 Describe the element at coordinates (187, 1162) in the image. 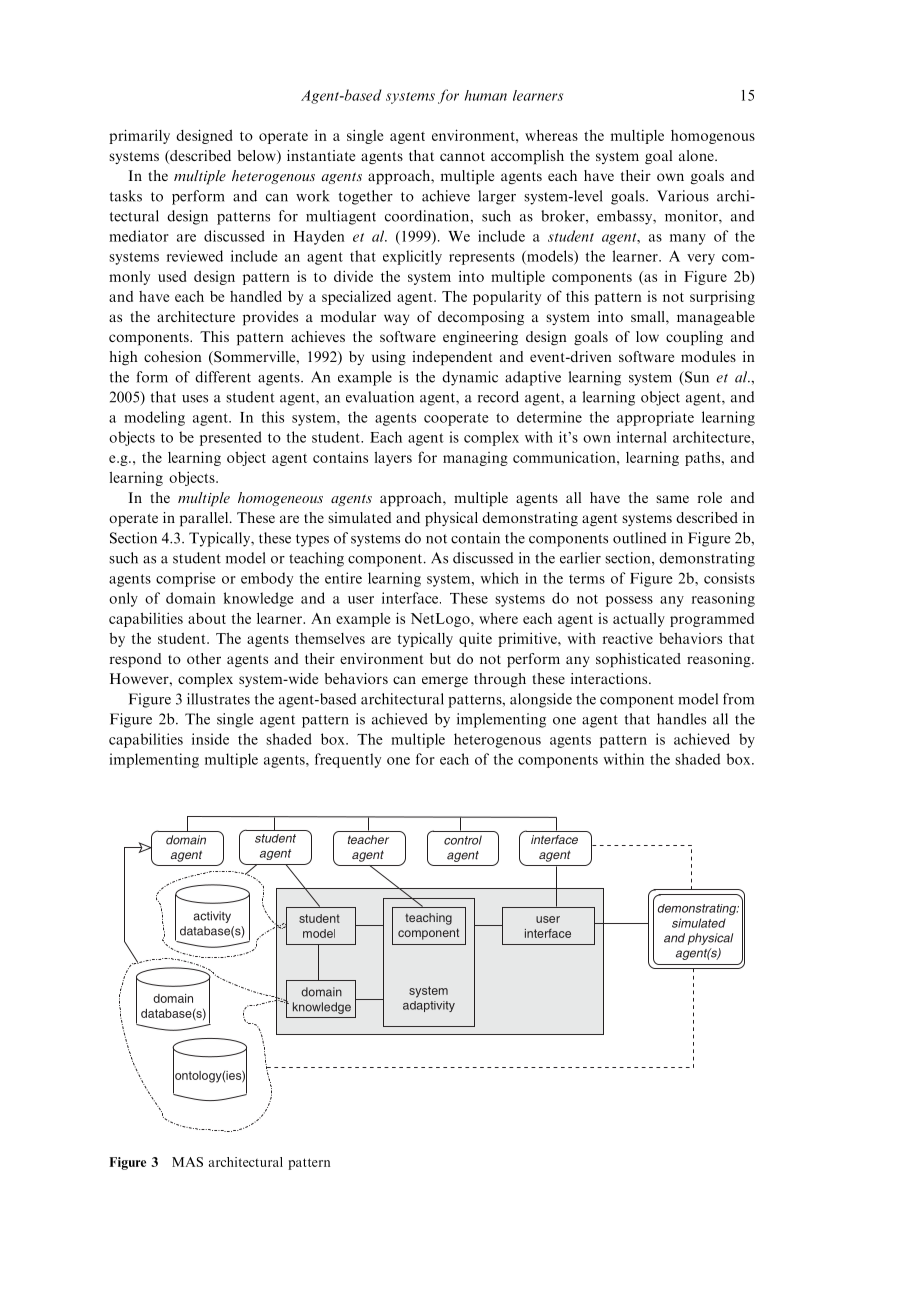

I see `MAS` at that location.
